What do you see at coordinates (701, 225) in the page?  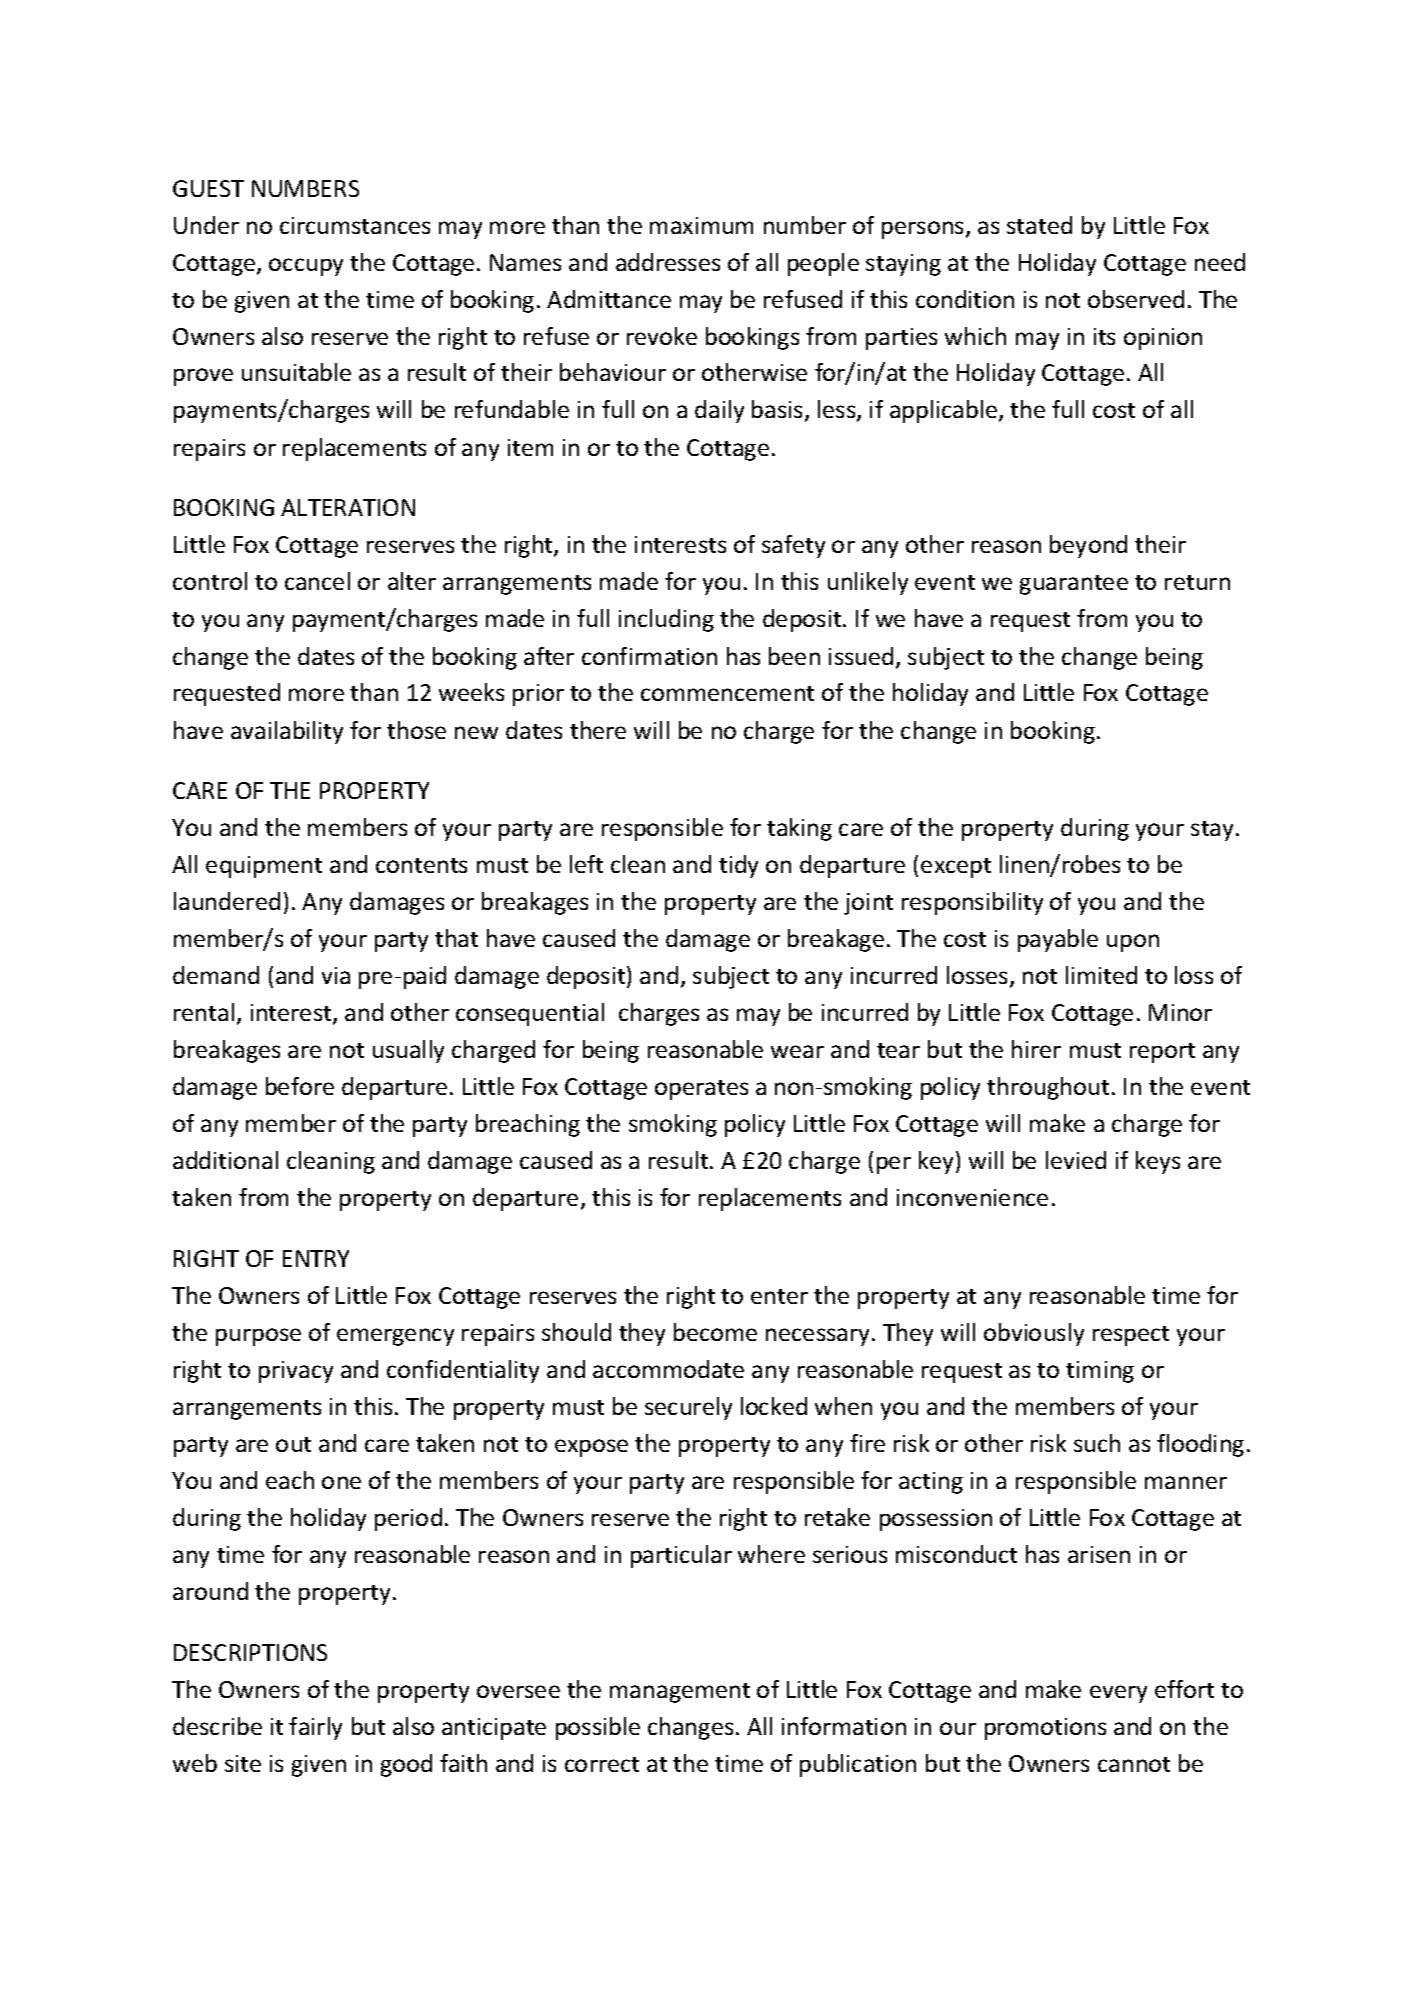 I see `maximum` at bounding box center [701, 225].
